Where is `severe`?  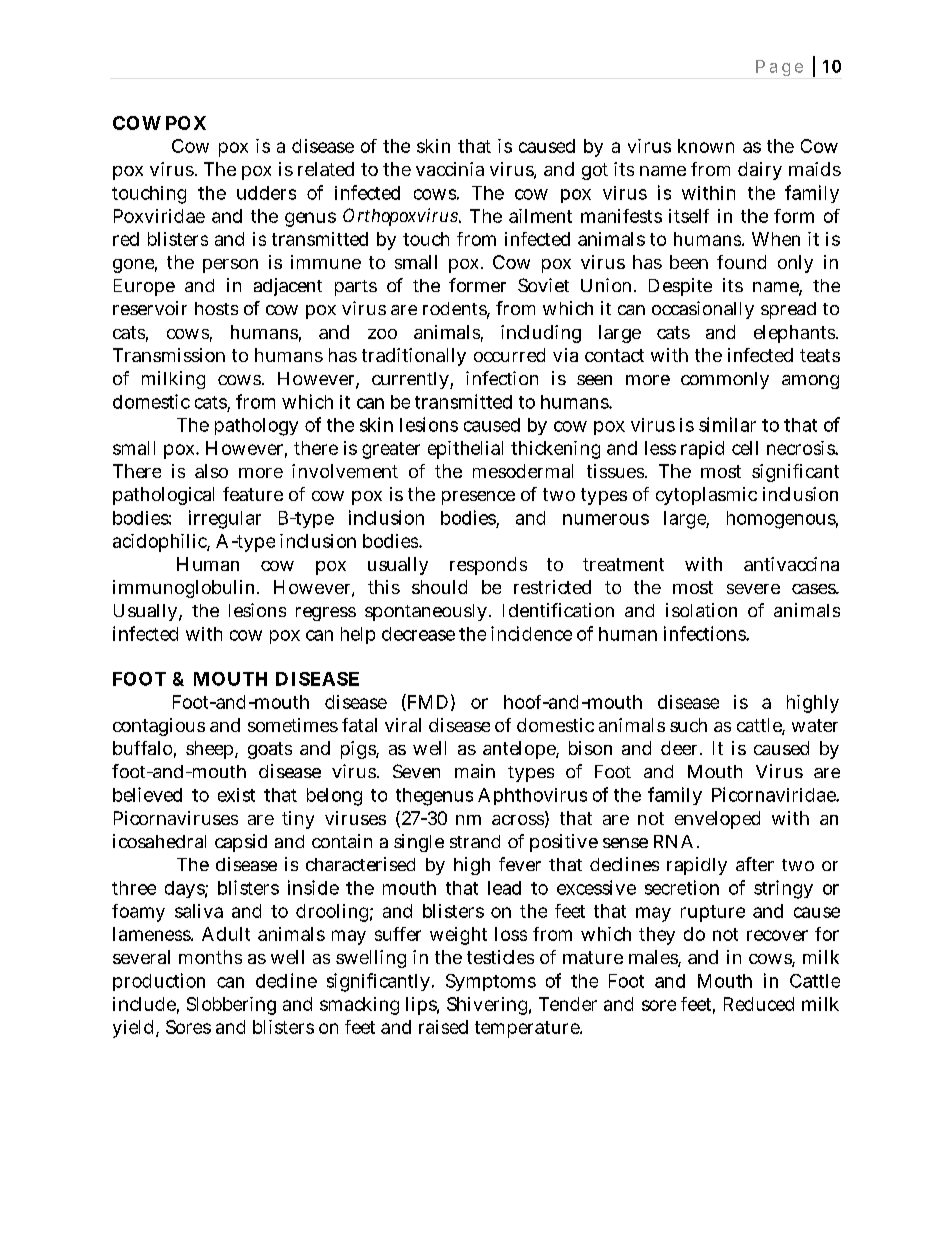
severe is located at coordinates (753, 589).
